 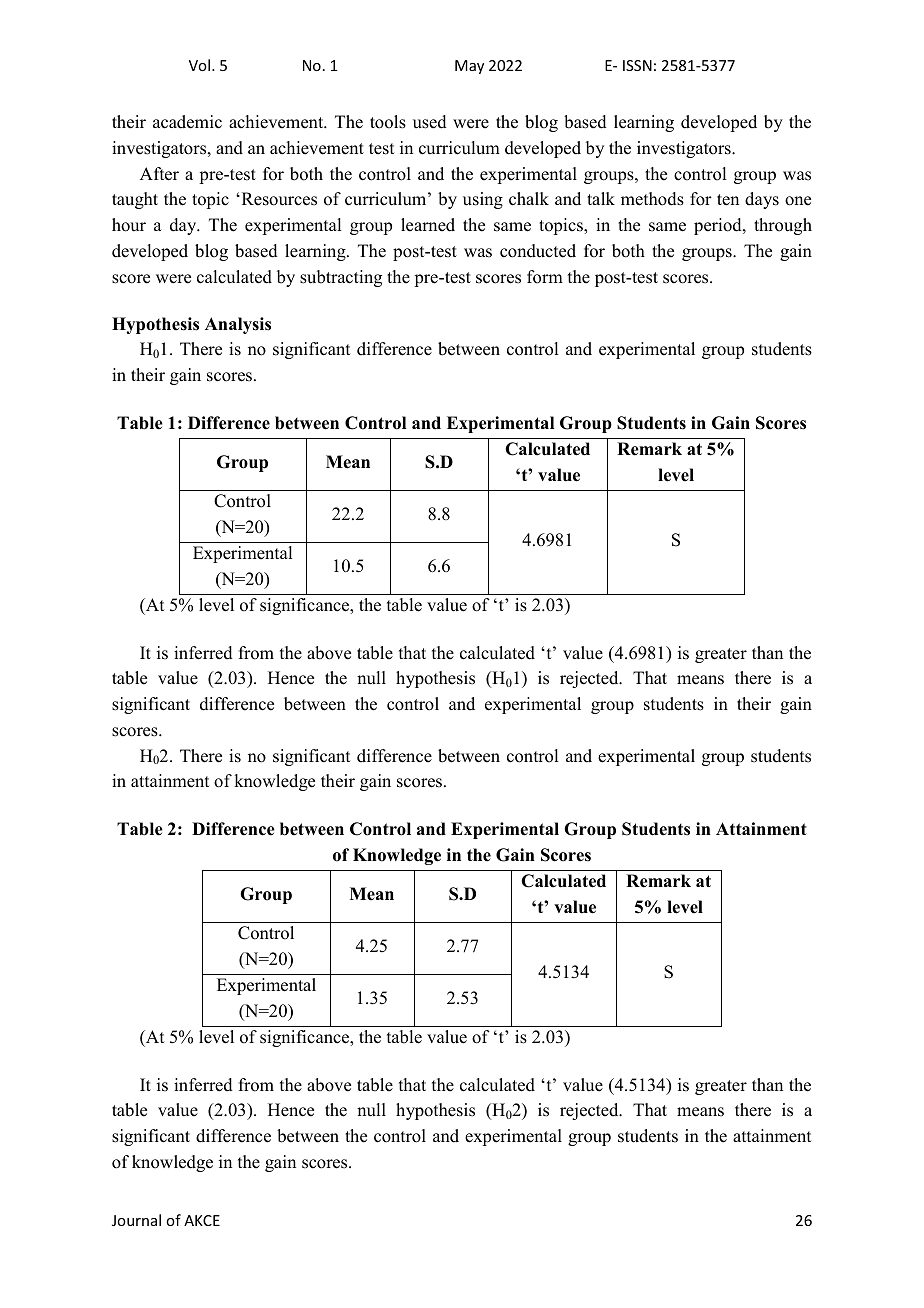 I want to click on academic, so click(x=187, y=122).
